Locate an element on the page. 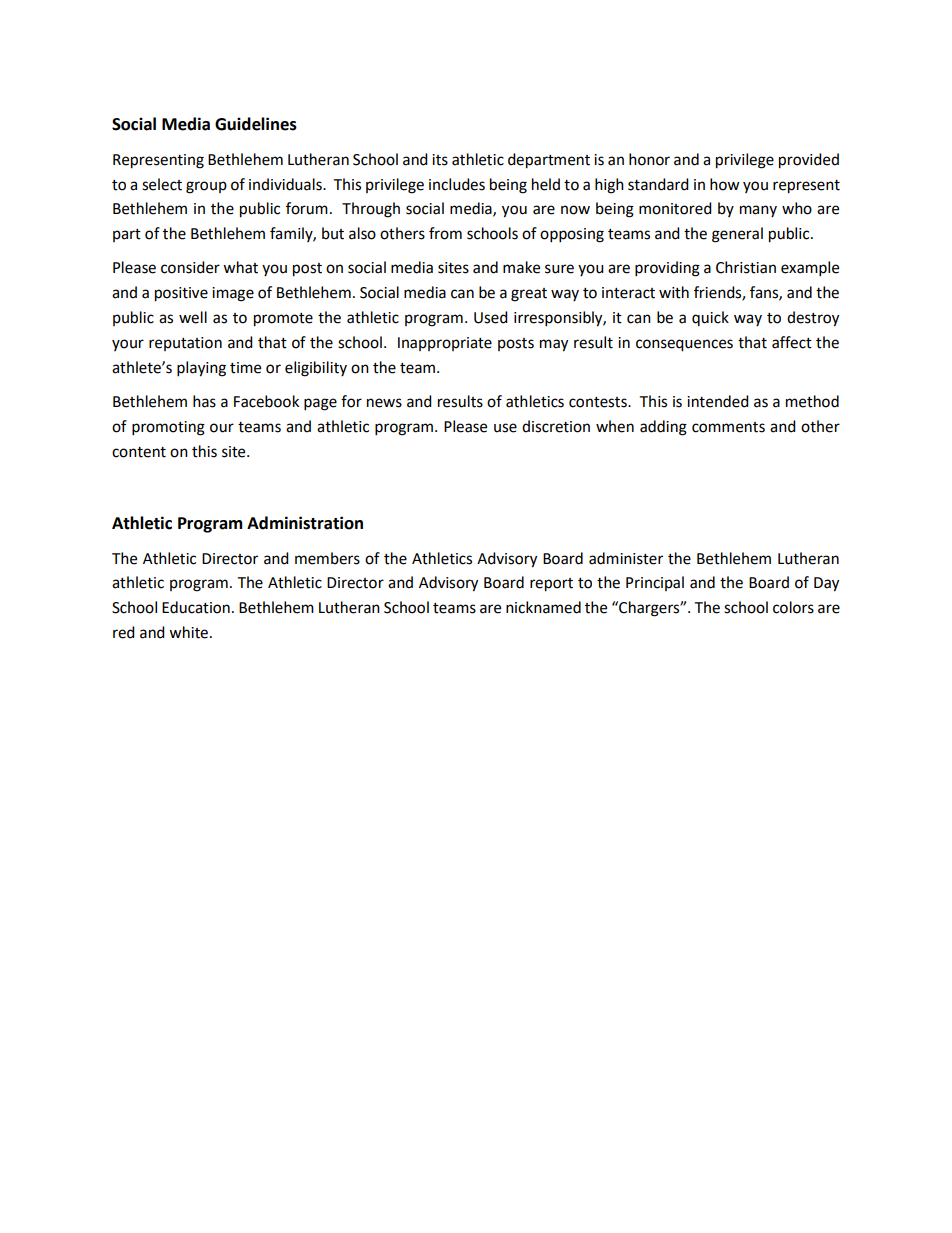  Education is located at coordinates (196, 607).
